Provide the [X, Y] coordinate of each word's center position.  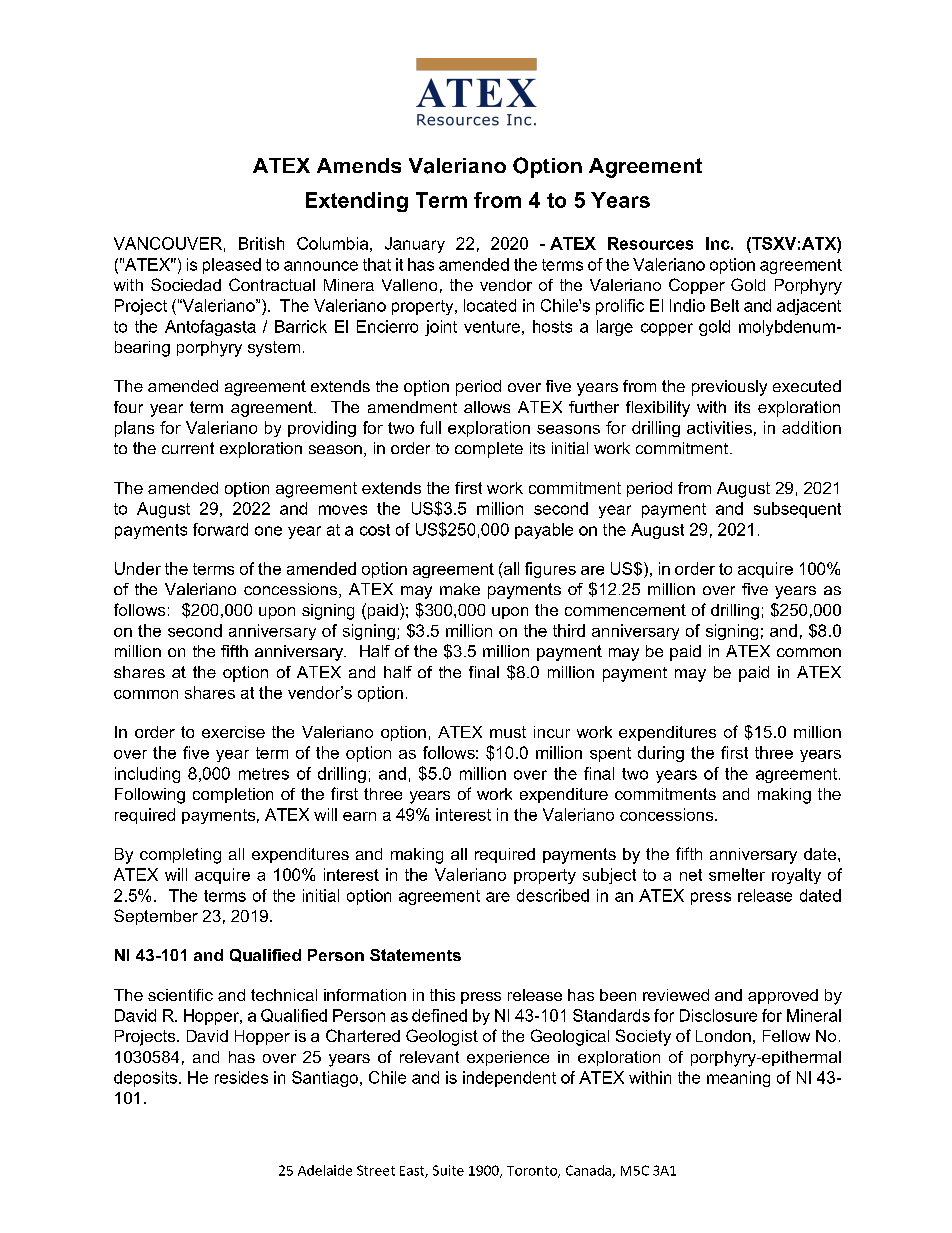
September [156, 917]
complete [489, 450]
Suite [448, 1170]
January [415, 245]
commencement [625, 610]
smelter [737, 874]
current [188, 448]
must [508, 732]
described [553, 895]
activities [719, 427]
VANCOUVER [168, 243]
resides [241, 1077]
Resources [650, 243]
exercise [233, 732]
